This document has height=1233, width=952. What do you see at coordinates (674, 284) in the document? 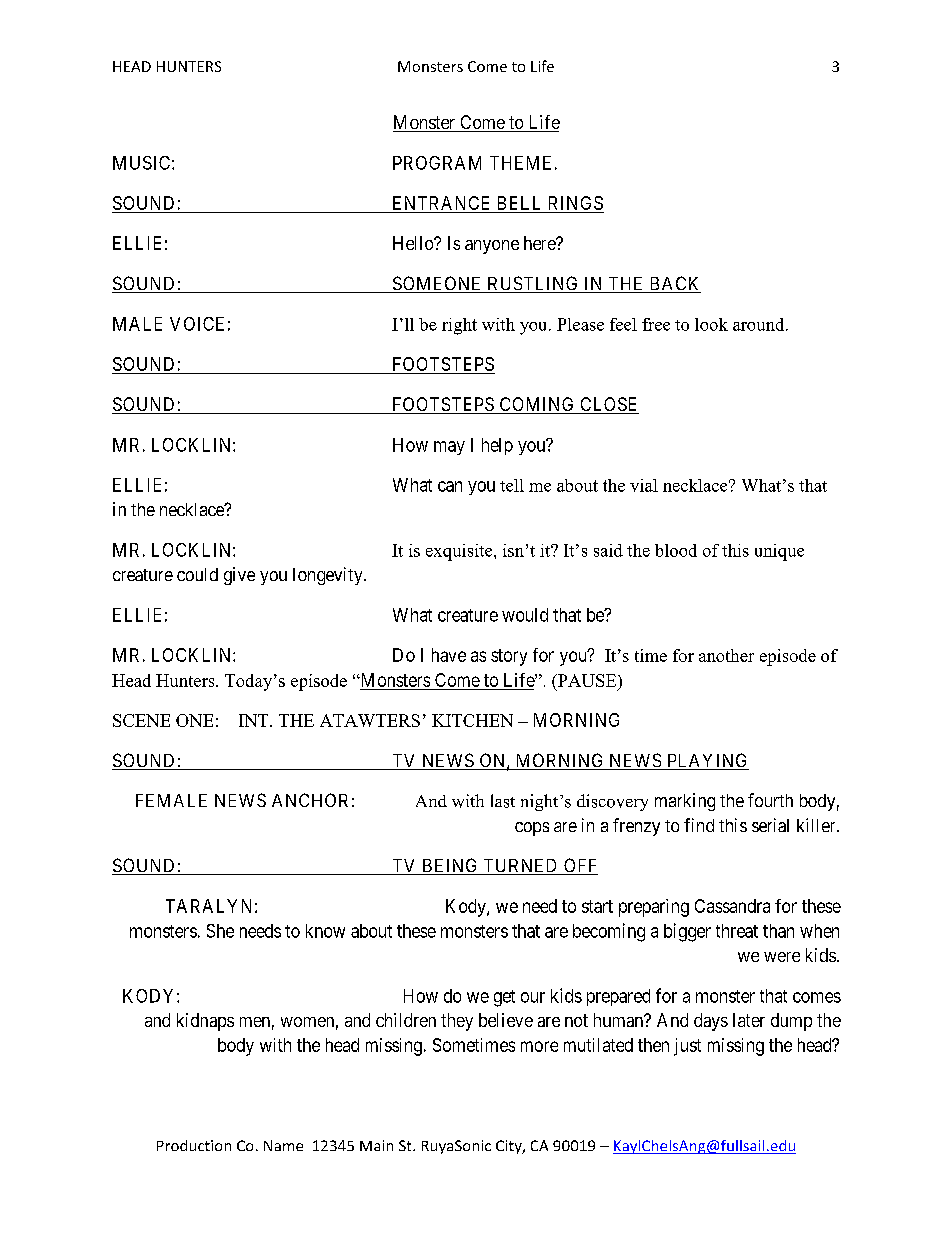
I see `BACK` at bounding box center [674, 284].
